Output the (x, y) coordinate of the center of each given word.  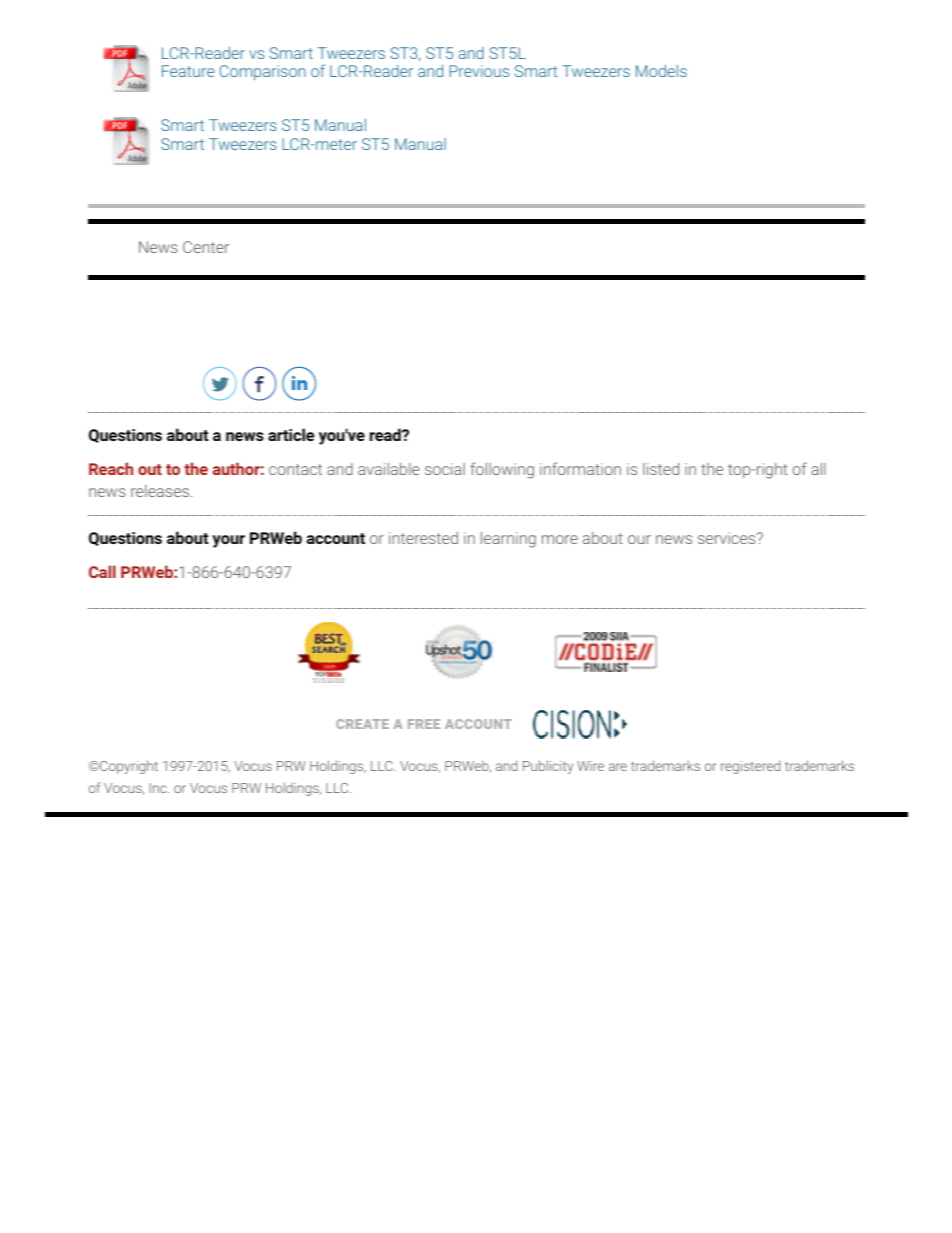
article (291, 434)
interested (423, 538)
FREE (424, 724)
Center (206, 247)
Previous (479, 71)
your (228, 541)
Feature (188, 71)
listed (661, 469)
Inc (159, 788)
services (728, 538)
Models (661, 71)
